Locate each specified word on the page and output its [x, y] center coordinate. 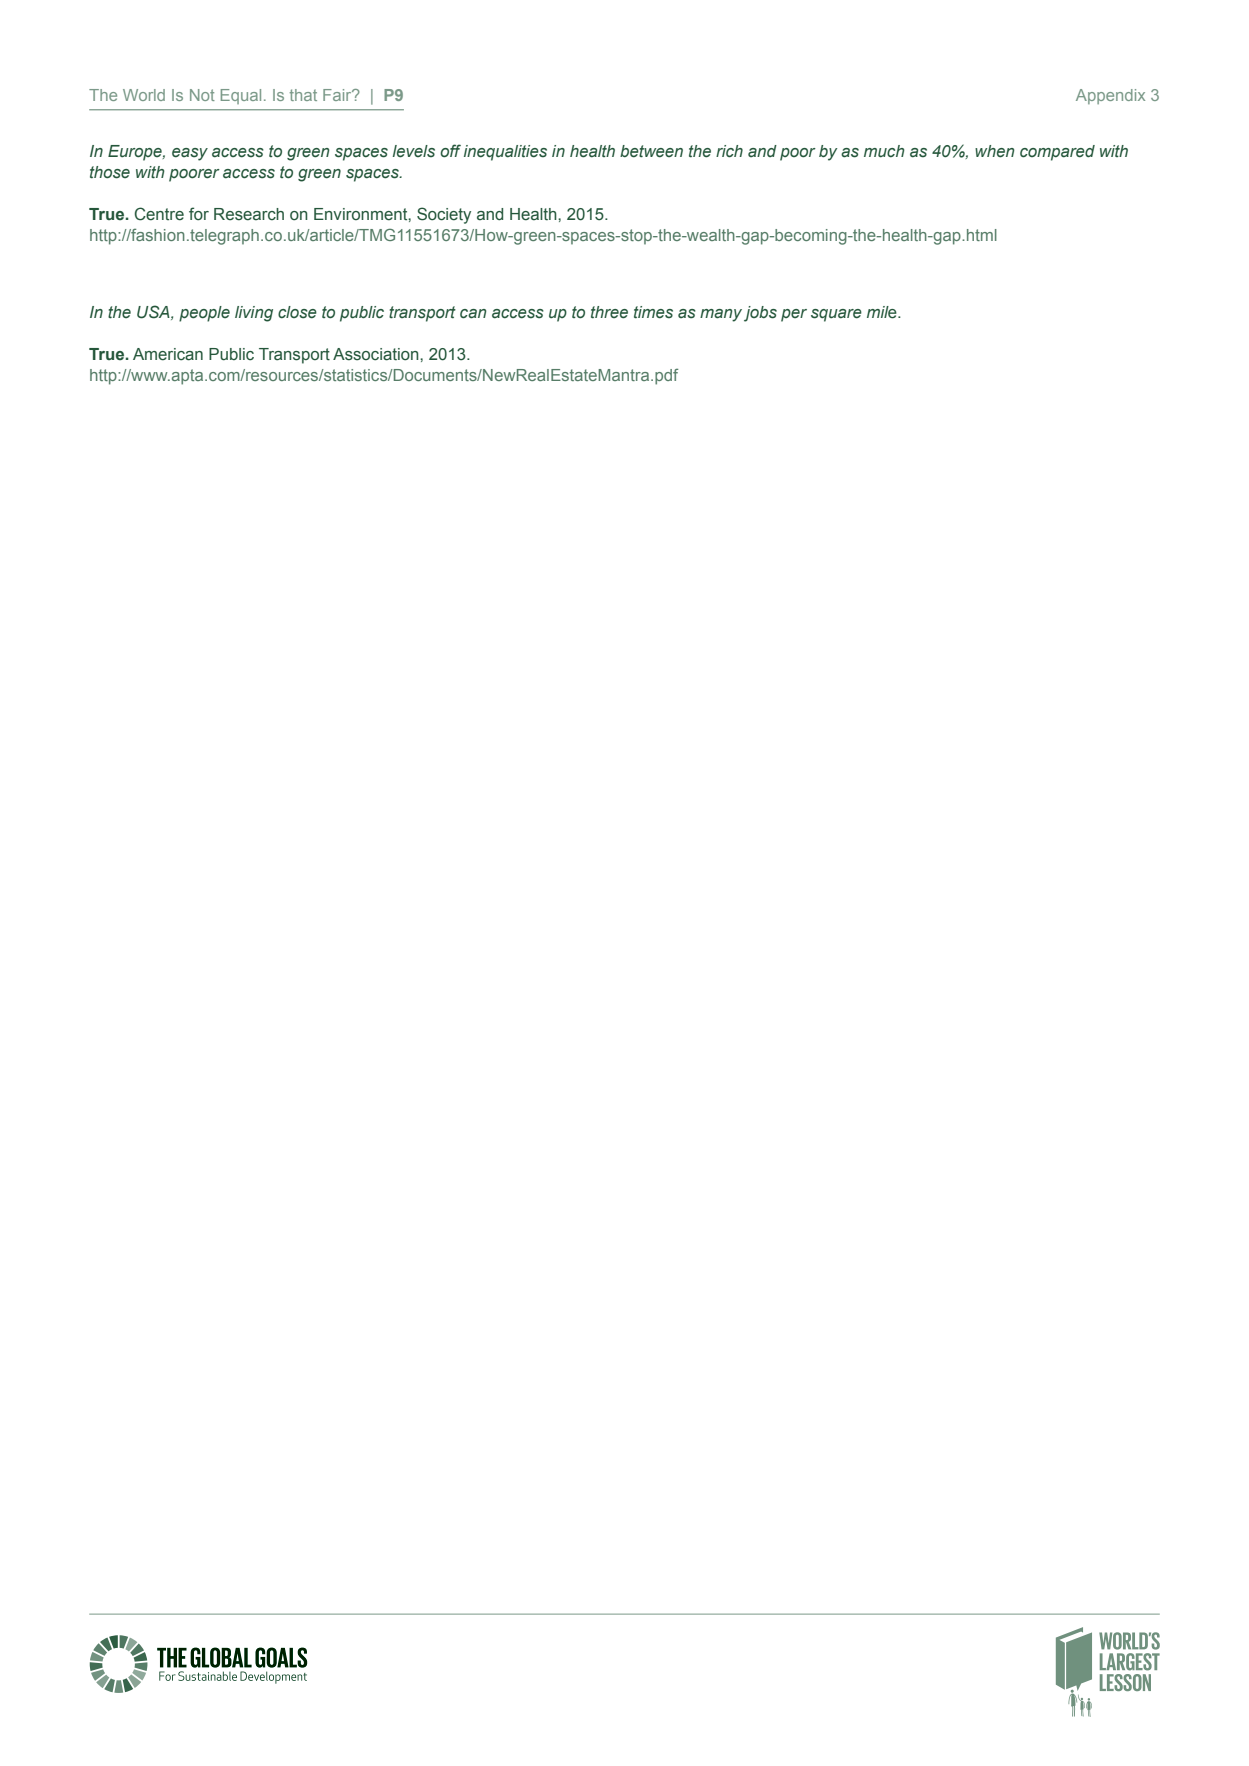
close [297, 312]
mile [883, 312]
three [609, 312]
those [110, 172]
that [303, 95]
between [651, 151]
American [168, 354]
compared [1057, 153]
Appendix [1110, 96]
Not [202, 95]
